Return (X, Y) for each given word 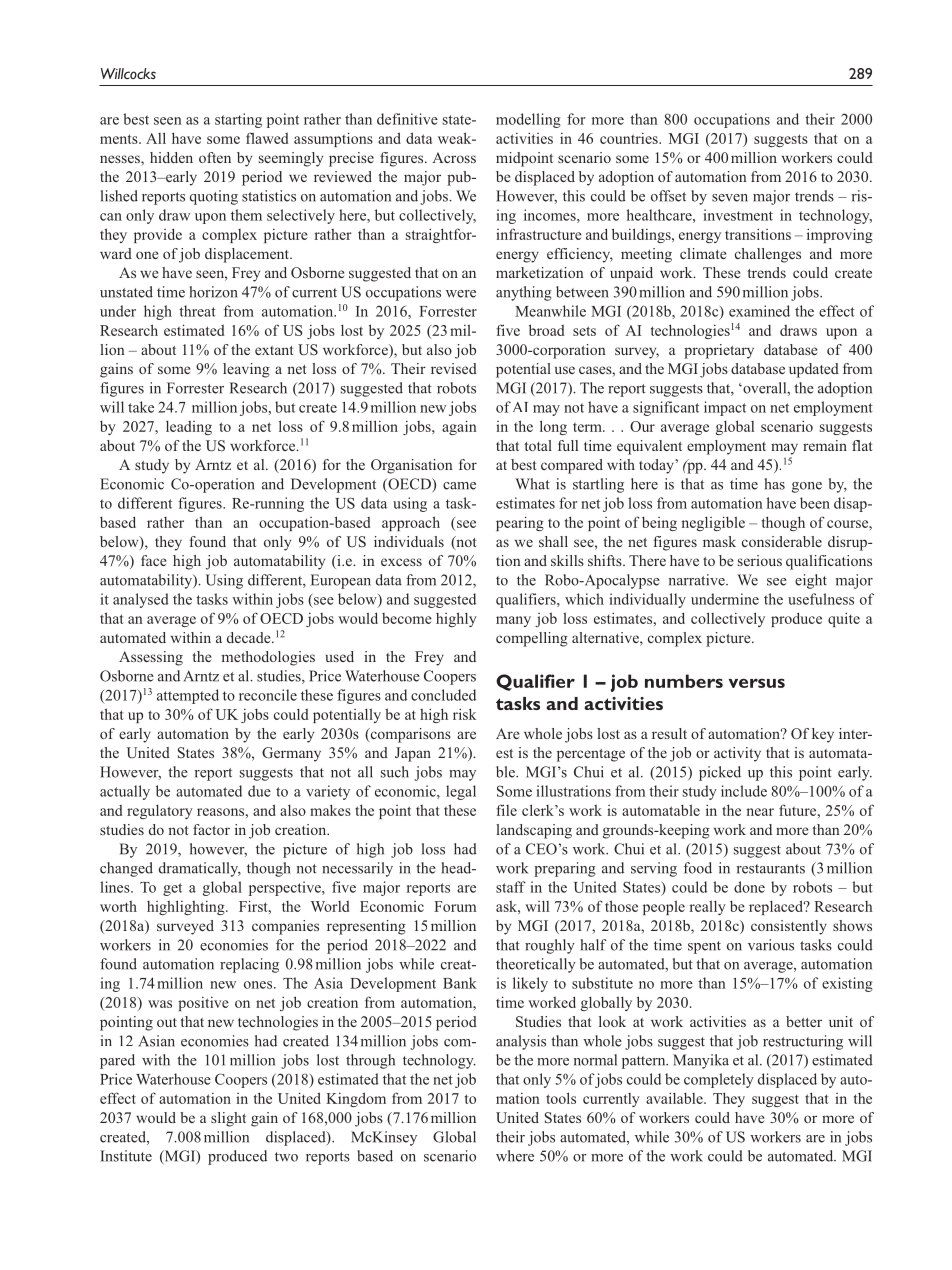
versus (757, 683)
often (215, 157)
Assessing (151, 658)
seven (730, 198)
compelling (532, 639)
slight (228, 1119)
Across (454, 157)
